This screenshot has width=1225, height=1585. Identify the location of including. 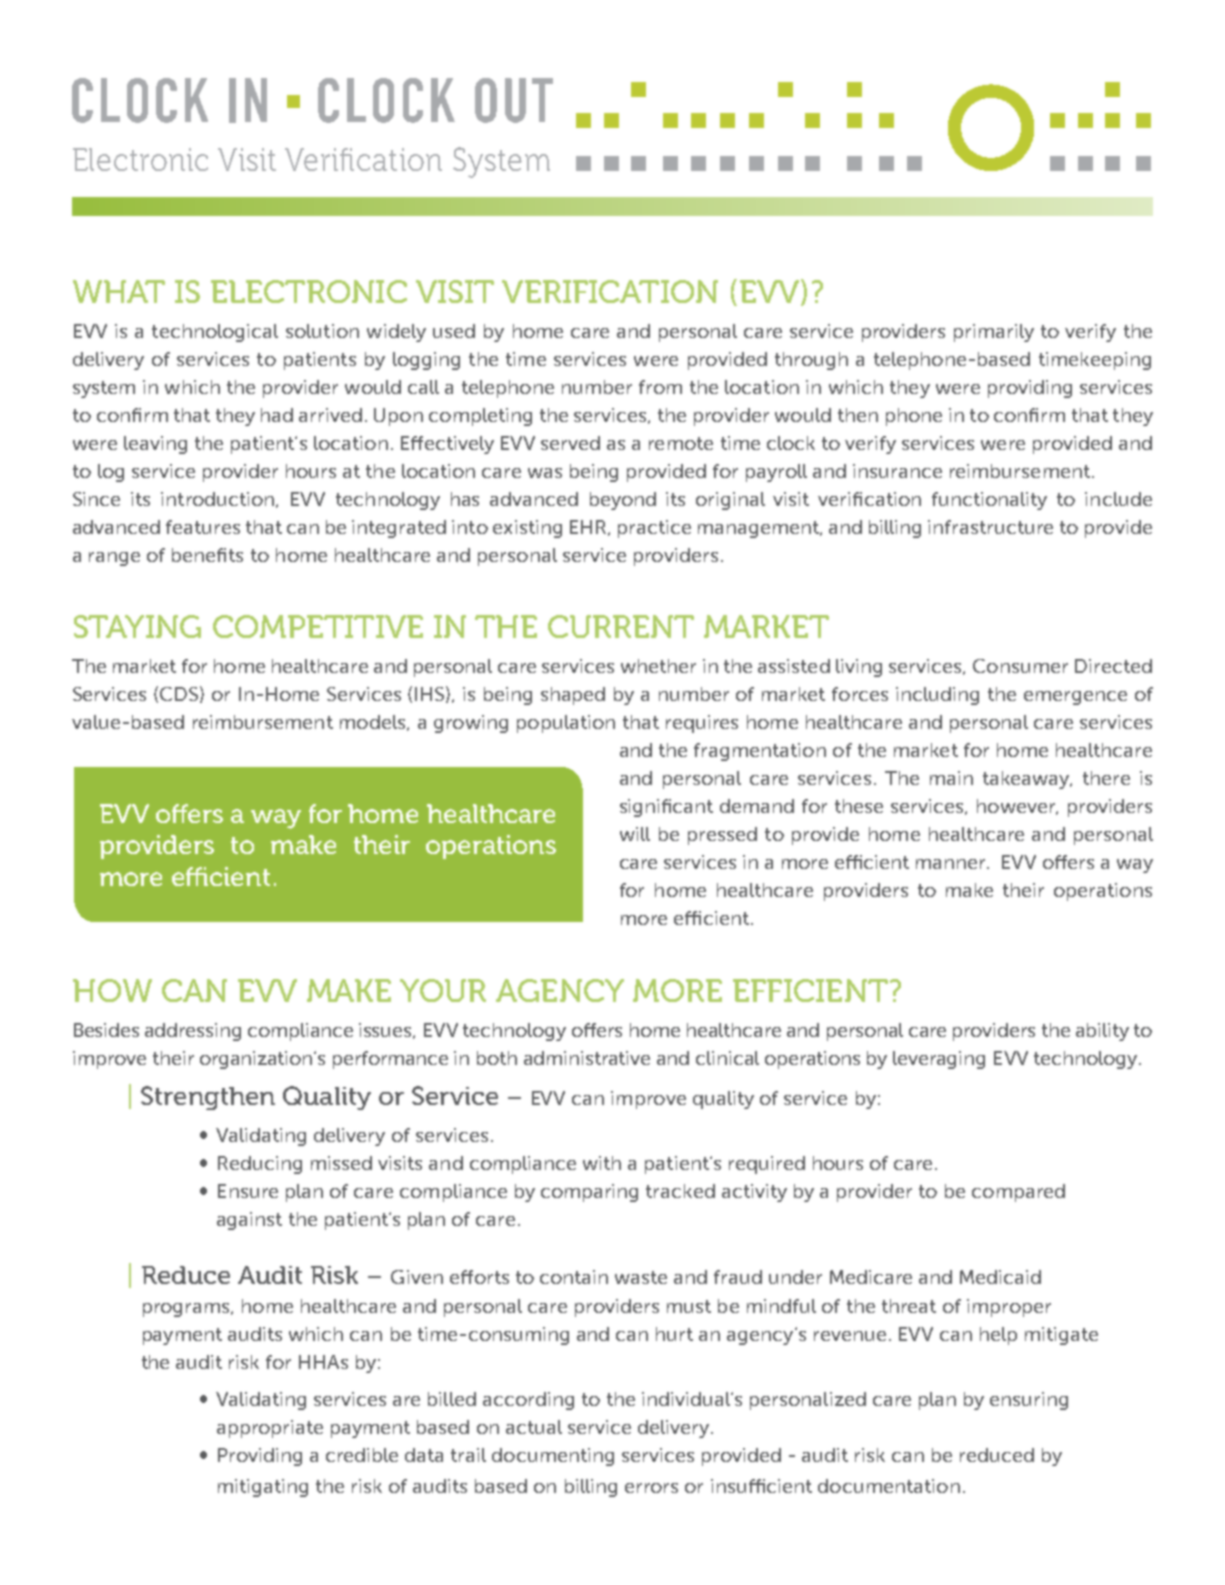
(937, 696).
